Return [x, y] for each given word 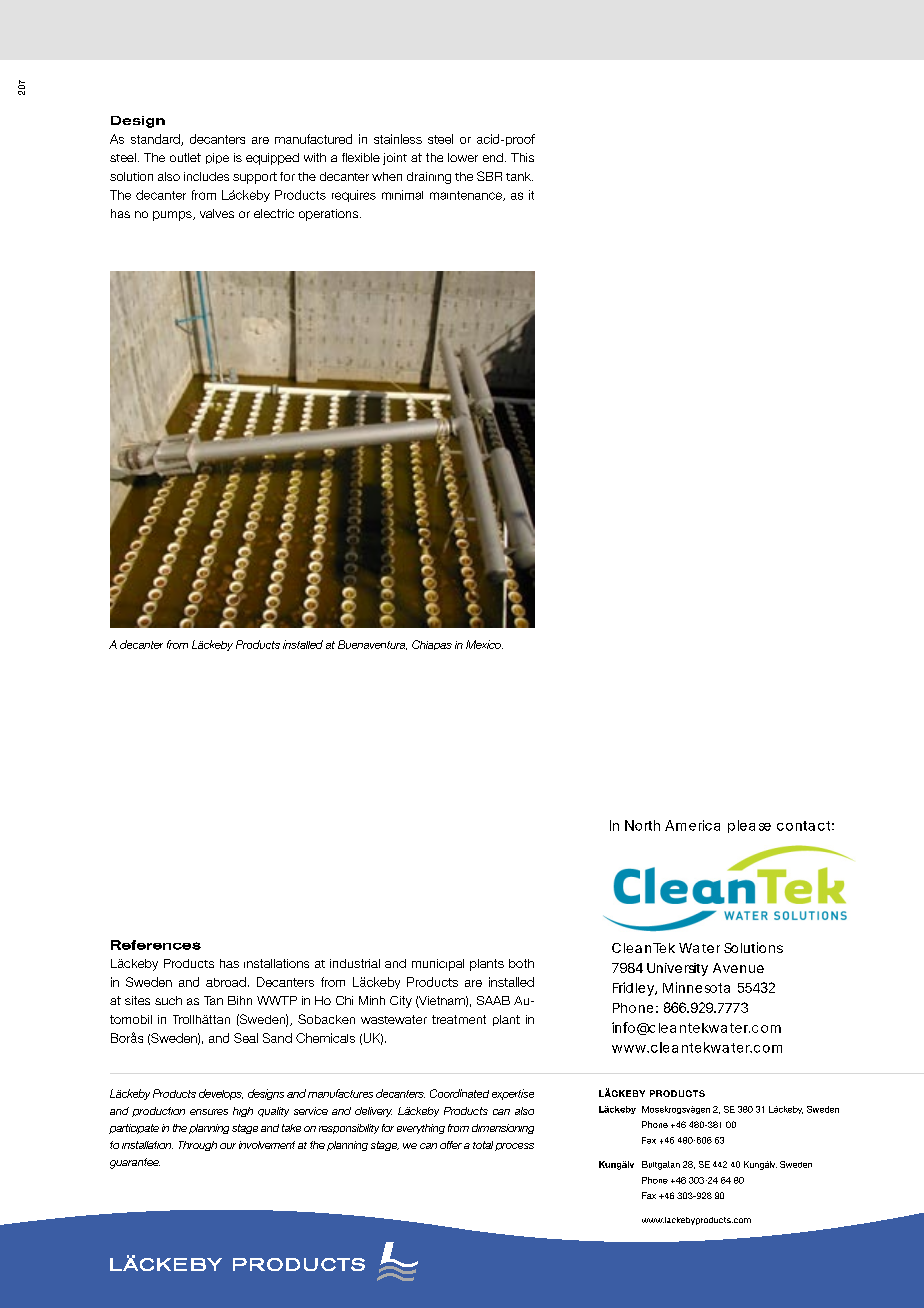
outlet [185, 157]
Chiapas [432, 645]
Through [198, 1146]
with [315, 157]
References [156, 945]
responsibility [349, 1129]
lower [463, 157]
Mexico [484, 644]
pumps [173, 216]
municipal [438, 965]
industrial [355, 963]
